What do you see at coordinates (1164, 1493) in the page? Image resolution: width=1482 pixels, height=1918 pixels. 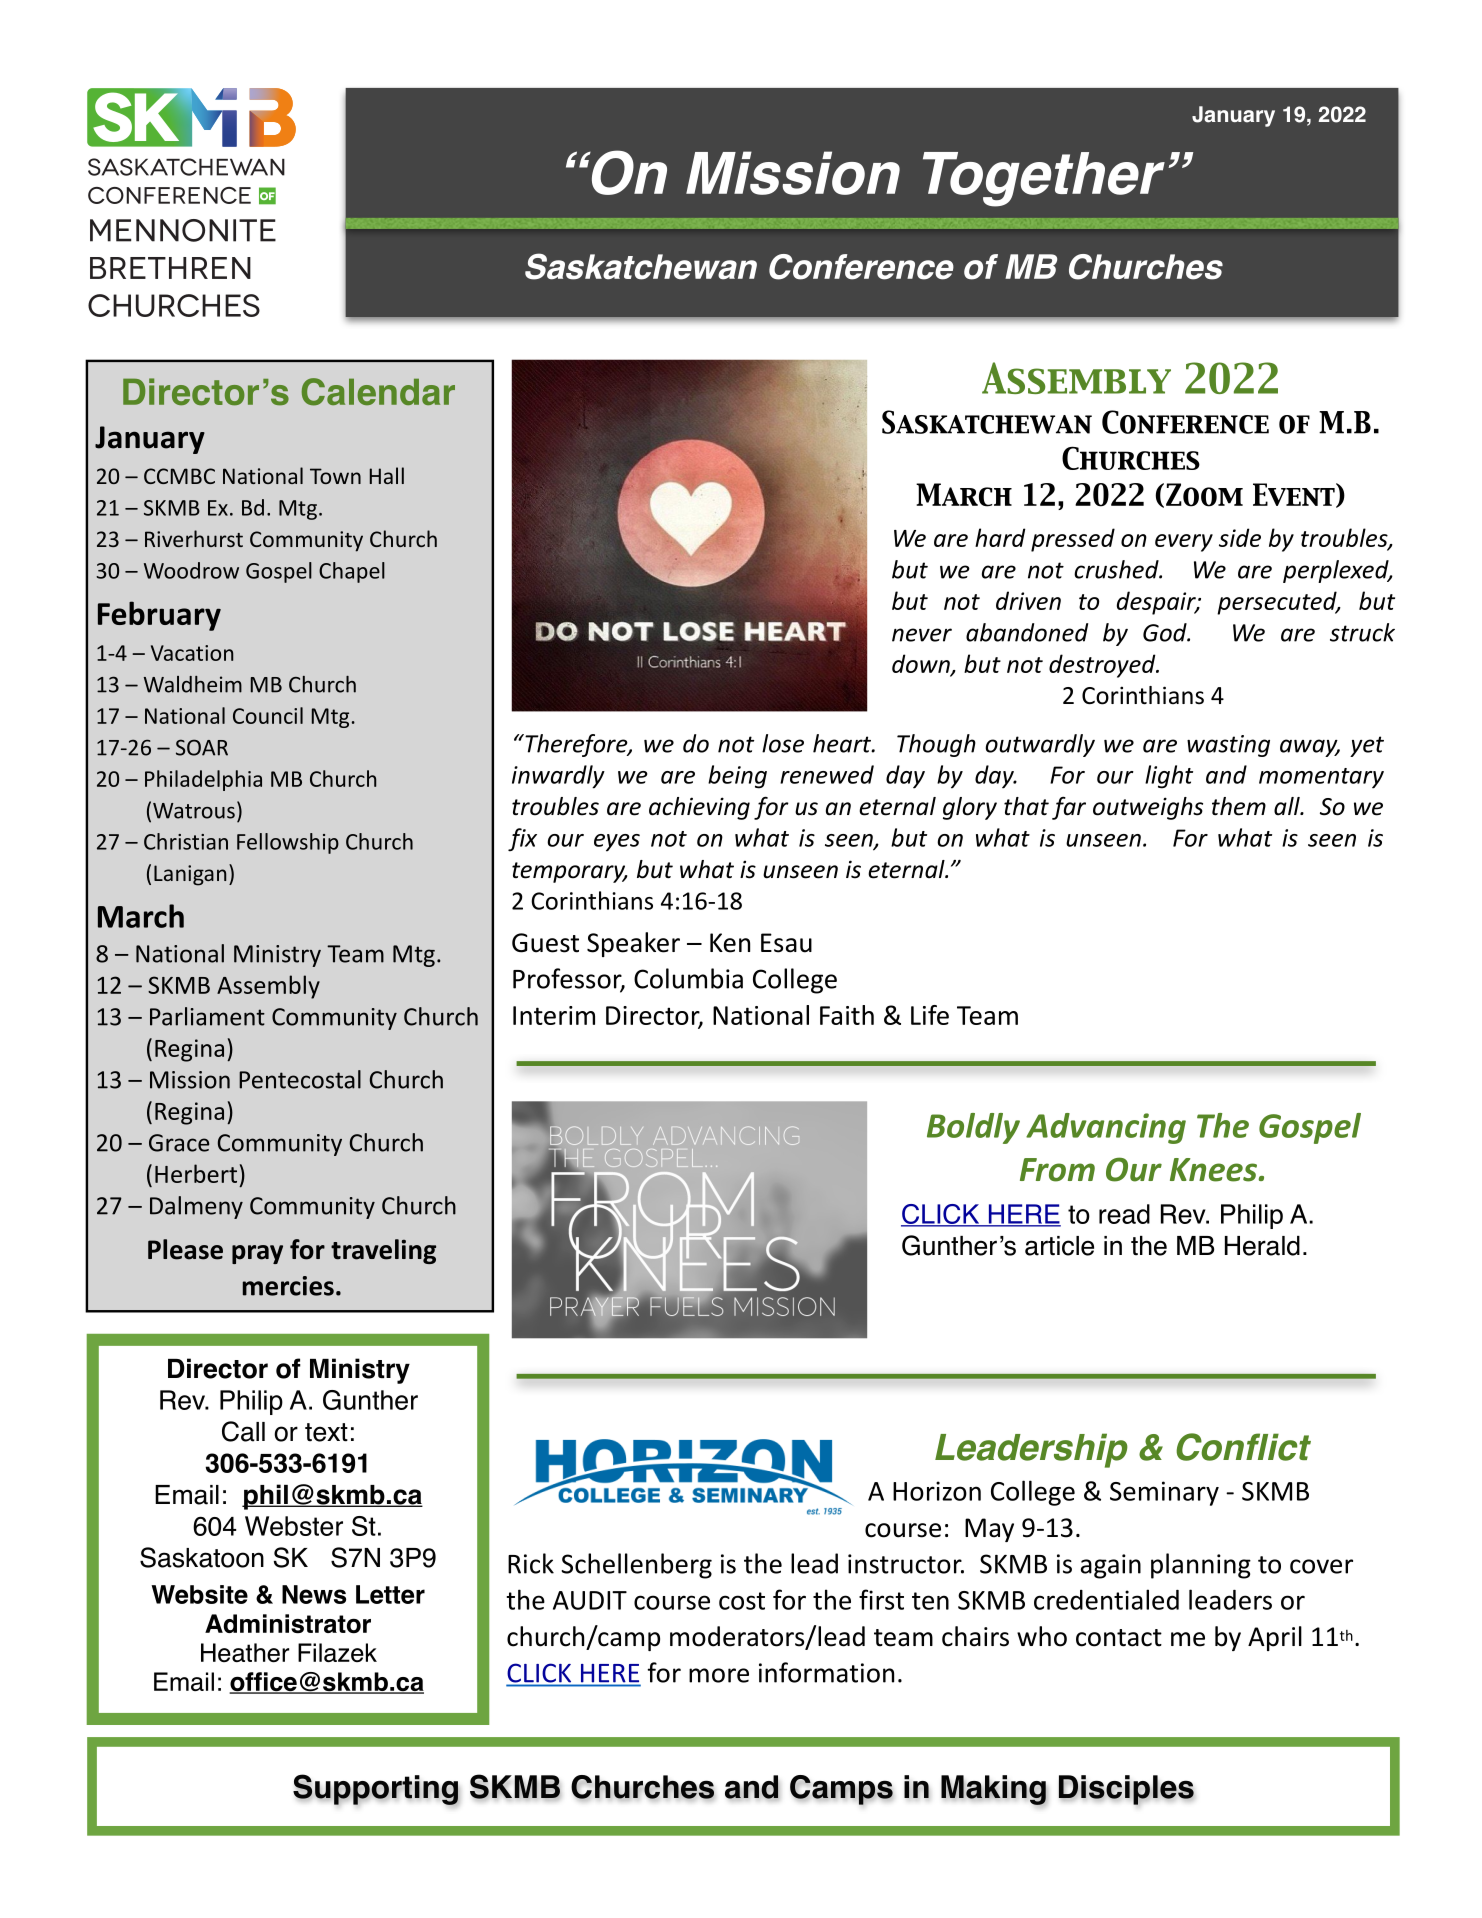 I see `Seminary` at bounding box center [1164, 1493].
